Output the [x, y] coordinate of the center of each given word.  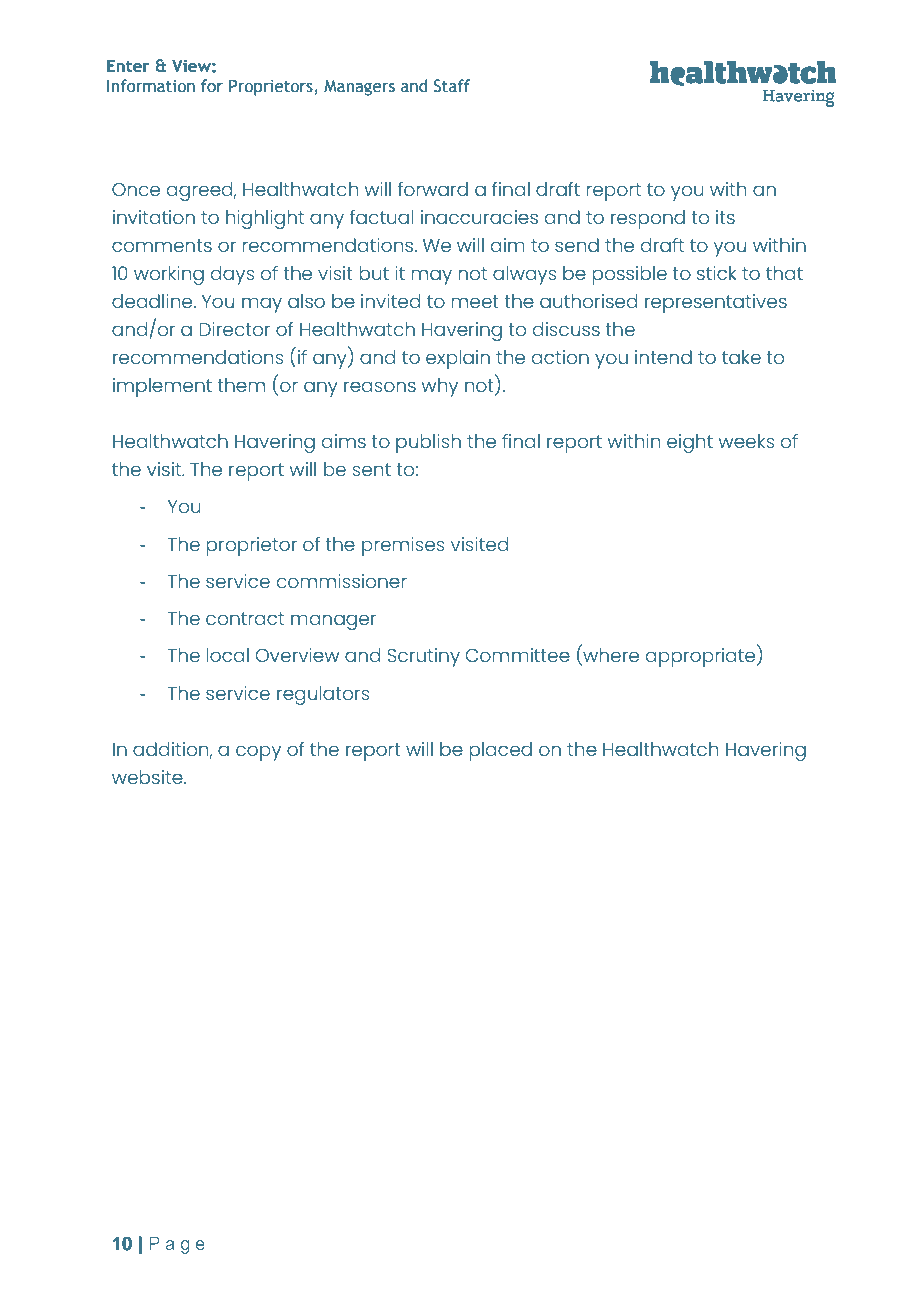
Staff [452, 86]
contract [245, 618]
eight [690, 443]
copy [258, 753]
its [725, 217]
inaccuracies [479, 217]
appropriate [702, 657]
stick [717, 273]
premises [403, 546]
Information [151, 86]
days [233, 275]
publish [428, 443]
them [241, 385]
